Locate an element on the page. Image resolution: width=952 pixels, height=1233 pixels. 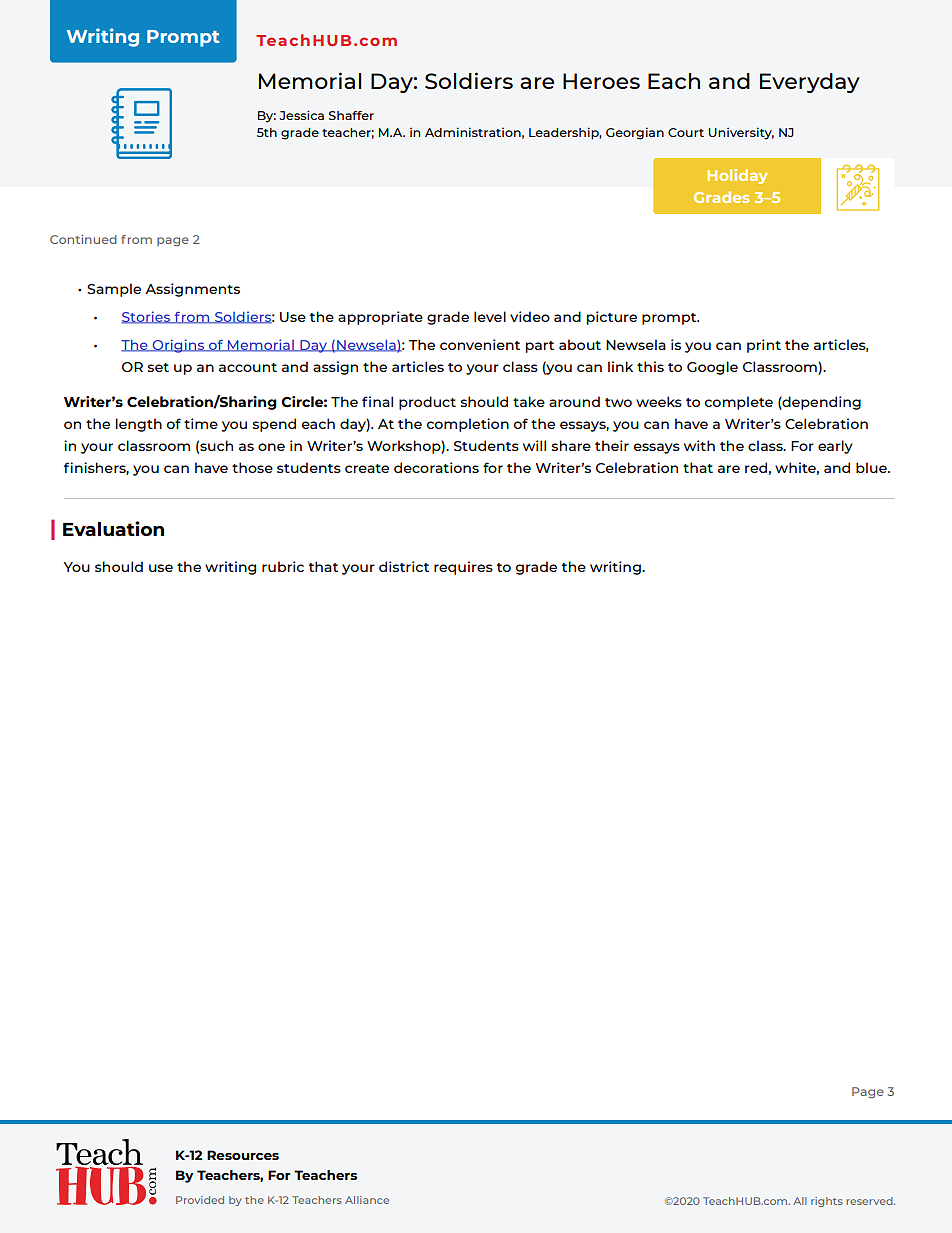
rubric is located at coordinates (283, 566).
